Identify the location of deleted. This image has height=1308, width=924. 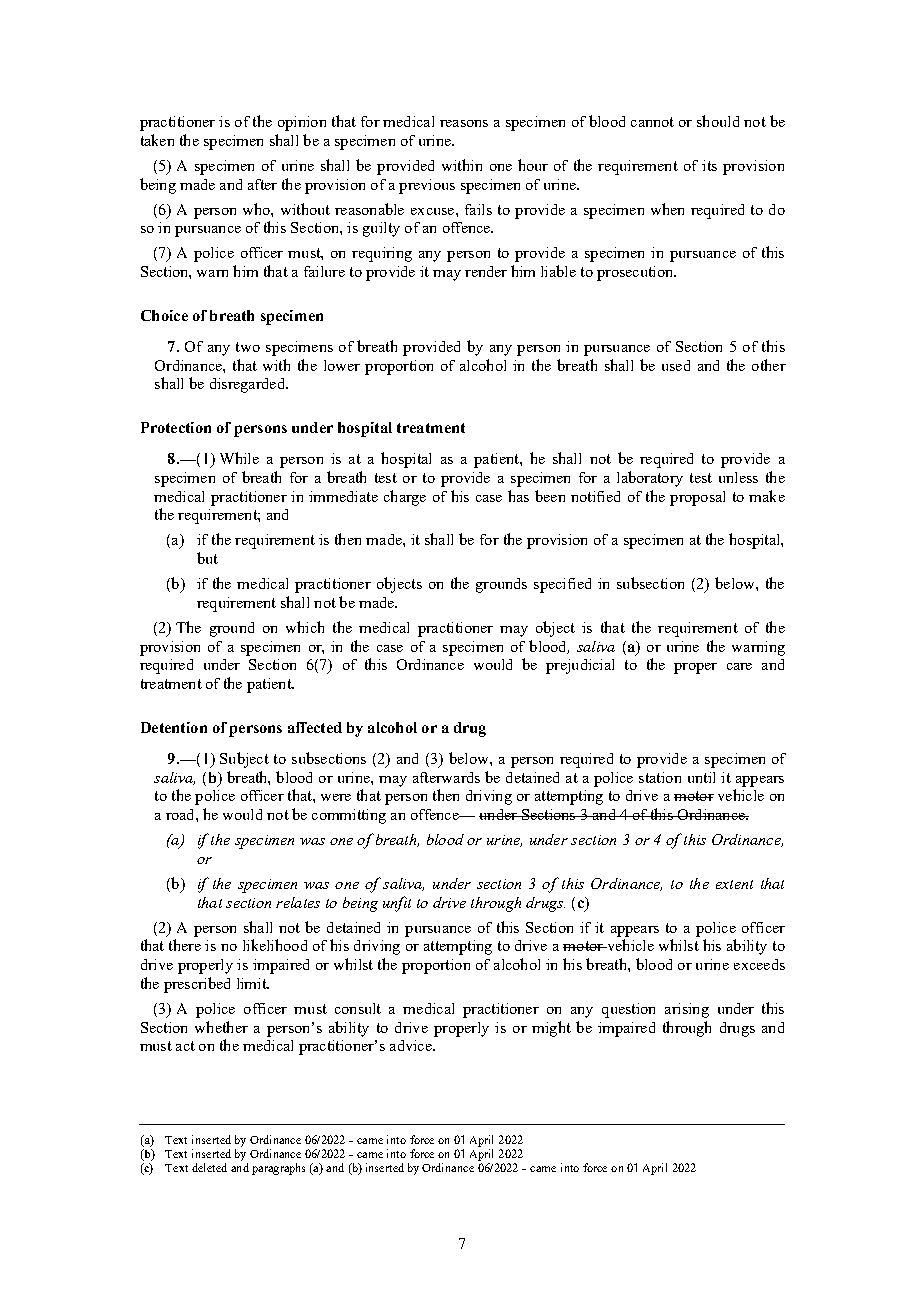
(209, 1167).
